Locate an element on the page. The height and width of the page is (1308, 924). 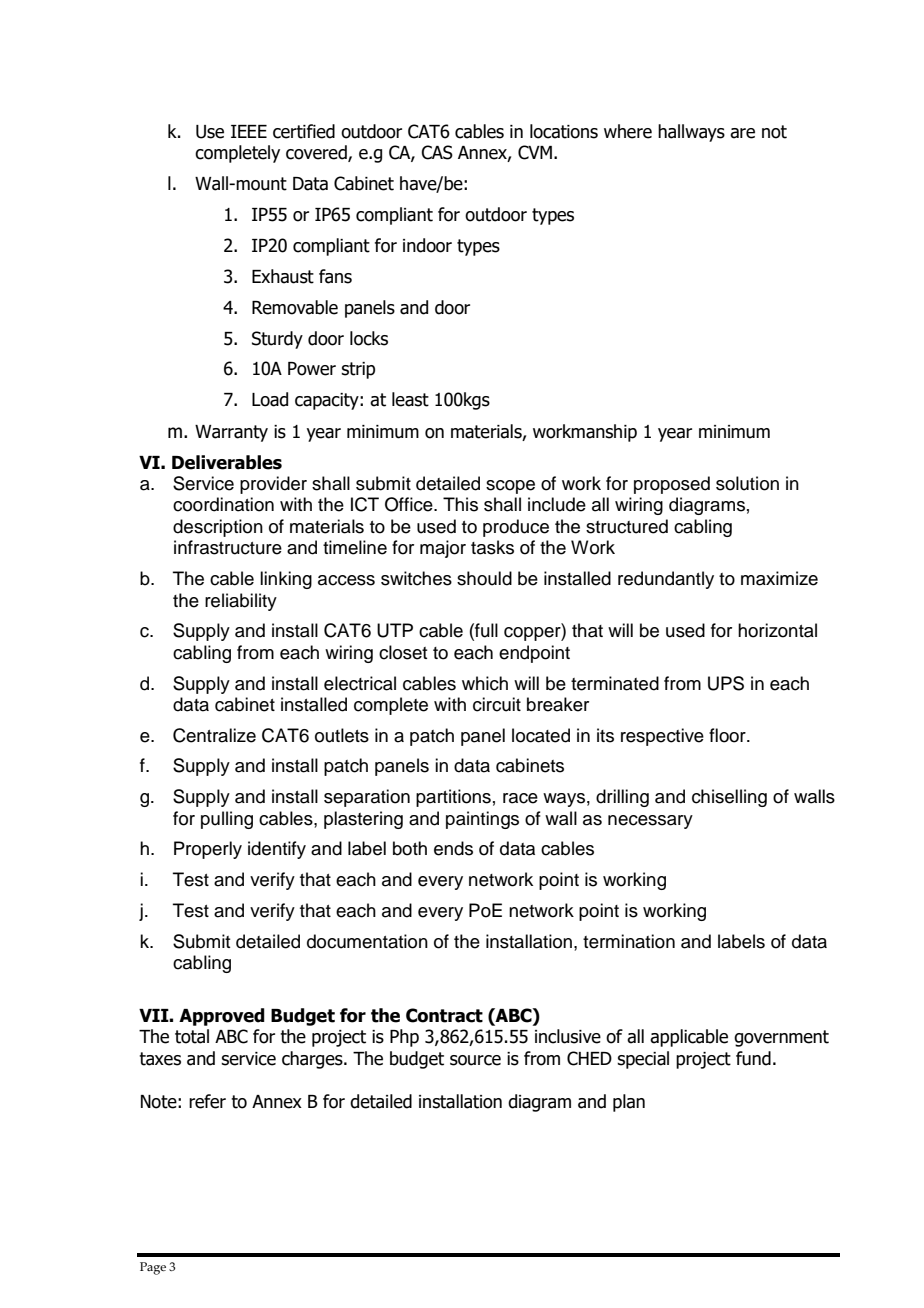
source is located at coordinates (475, 1060).
